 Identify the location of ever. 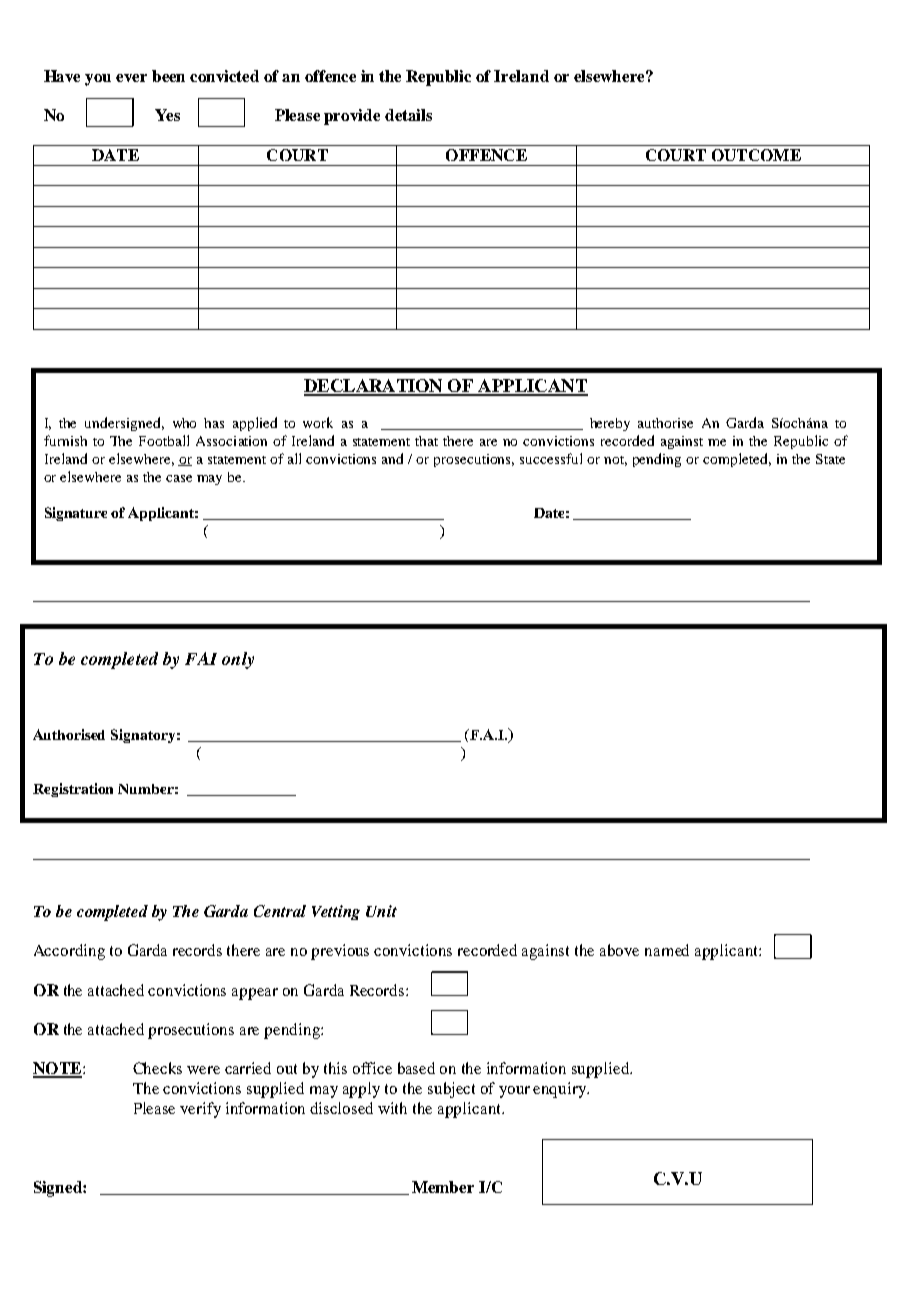
(131, 78).
